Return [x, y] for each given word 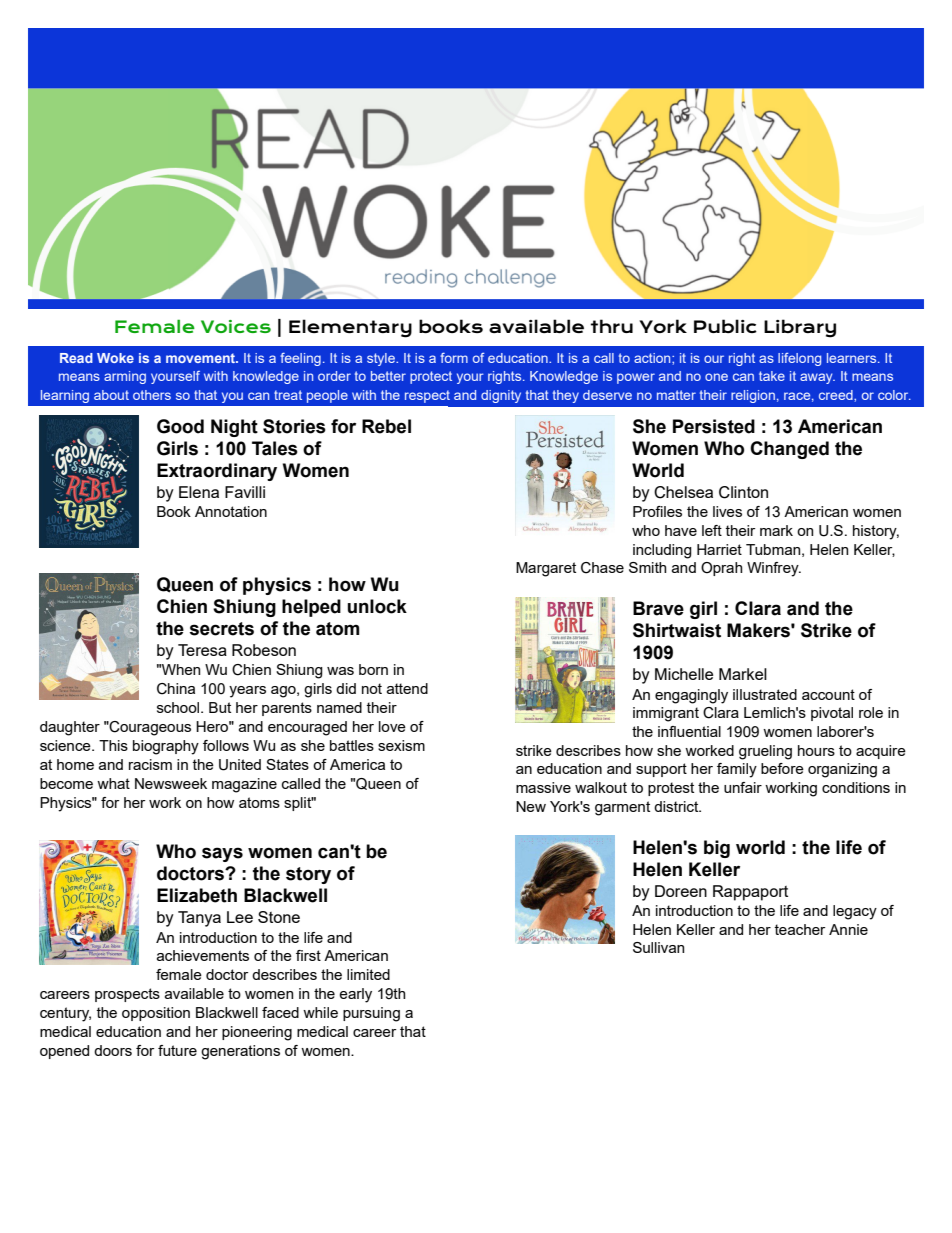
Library [800, 328]
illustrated [765, 694]
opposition [156, 1014]
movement [202, 358]
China [176, 689]
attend [407, 688]
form [454, 358]
